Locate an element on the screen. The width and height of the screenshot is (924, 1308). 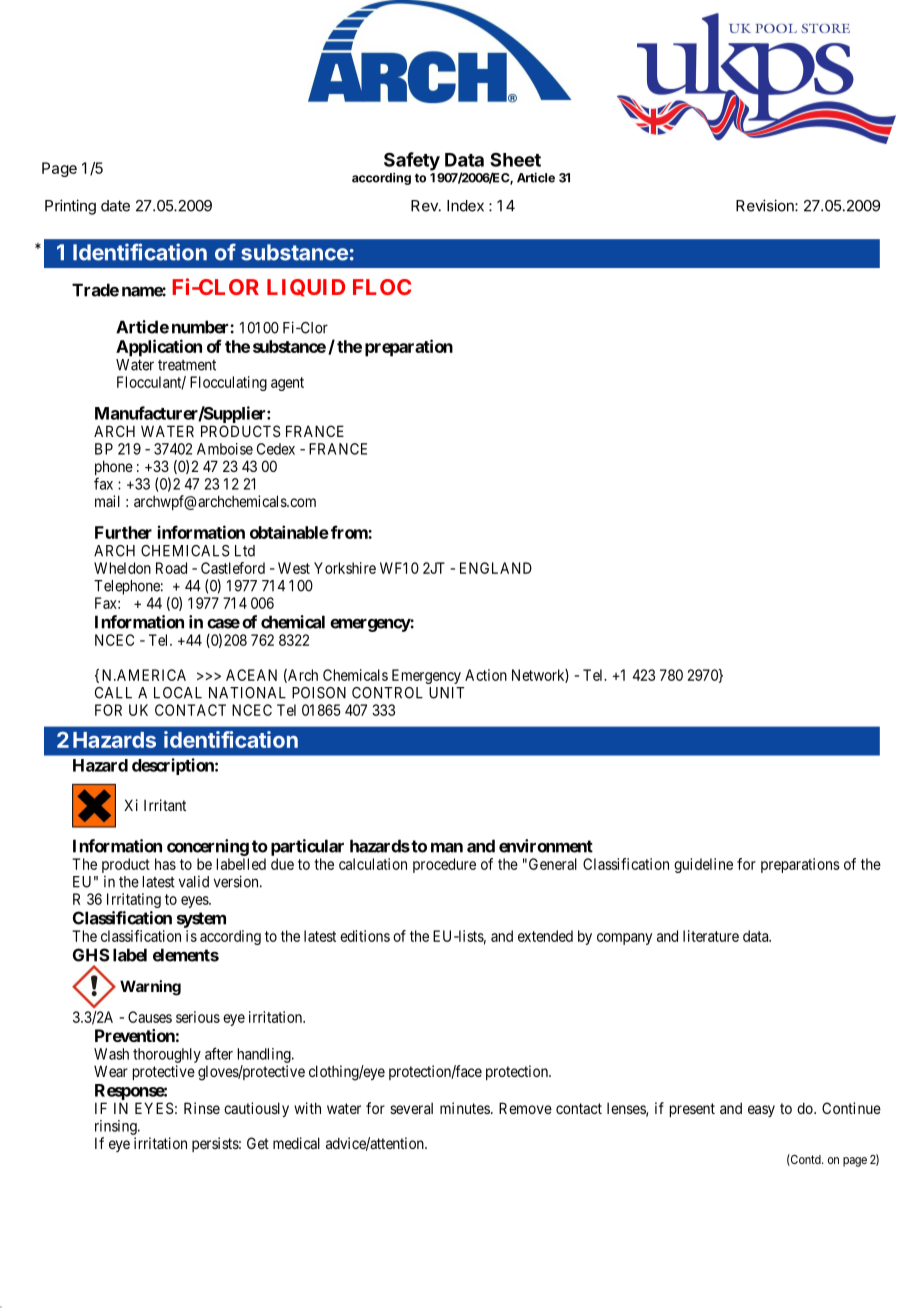
mail is located at coordinates (107, 501).
